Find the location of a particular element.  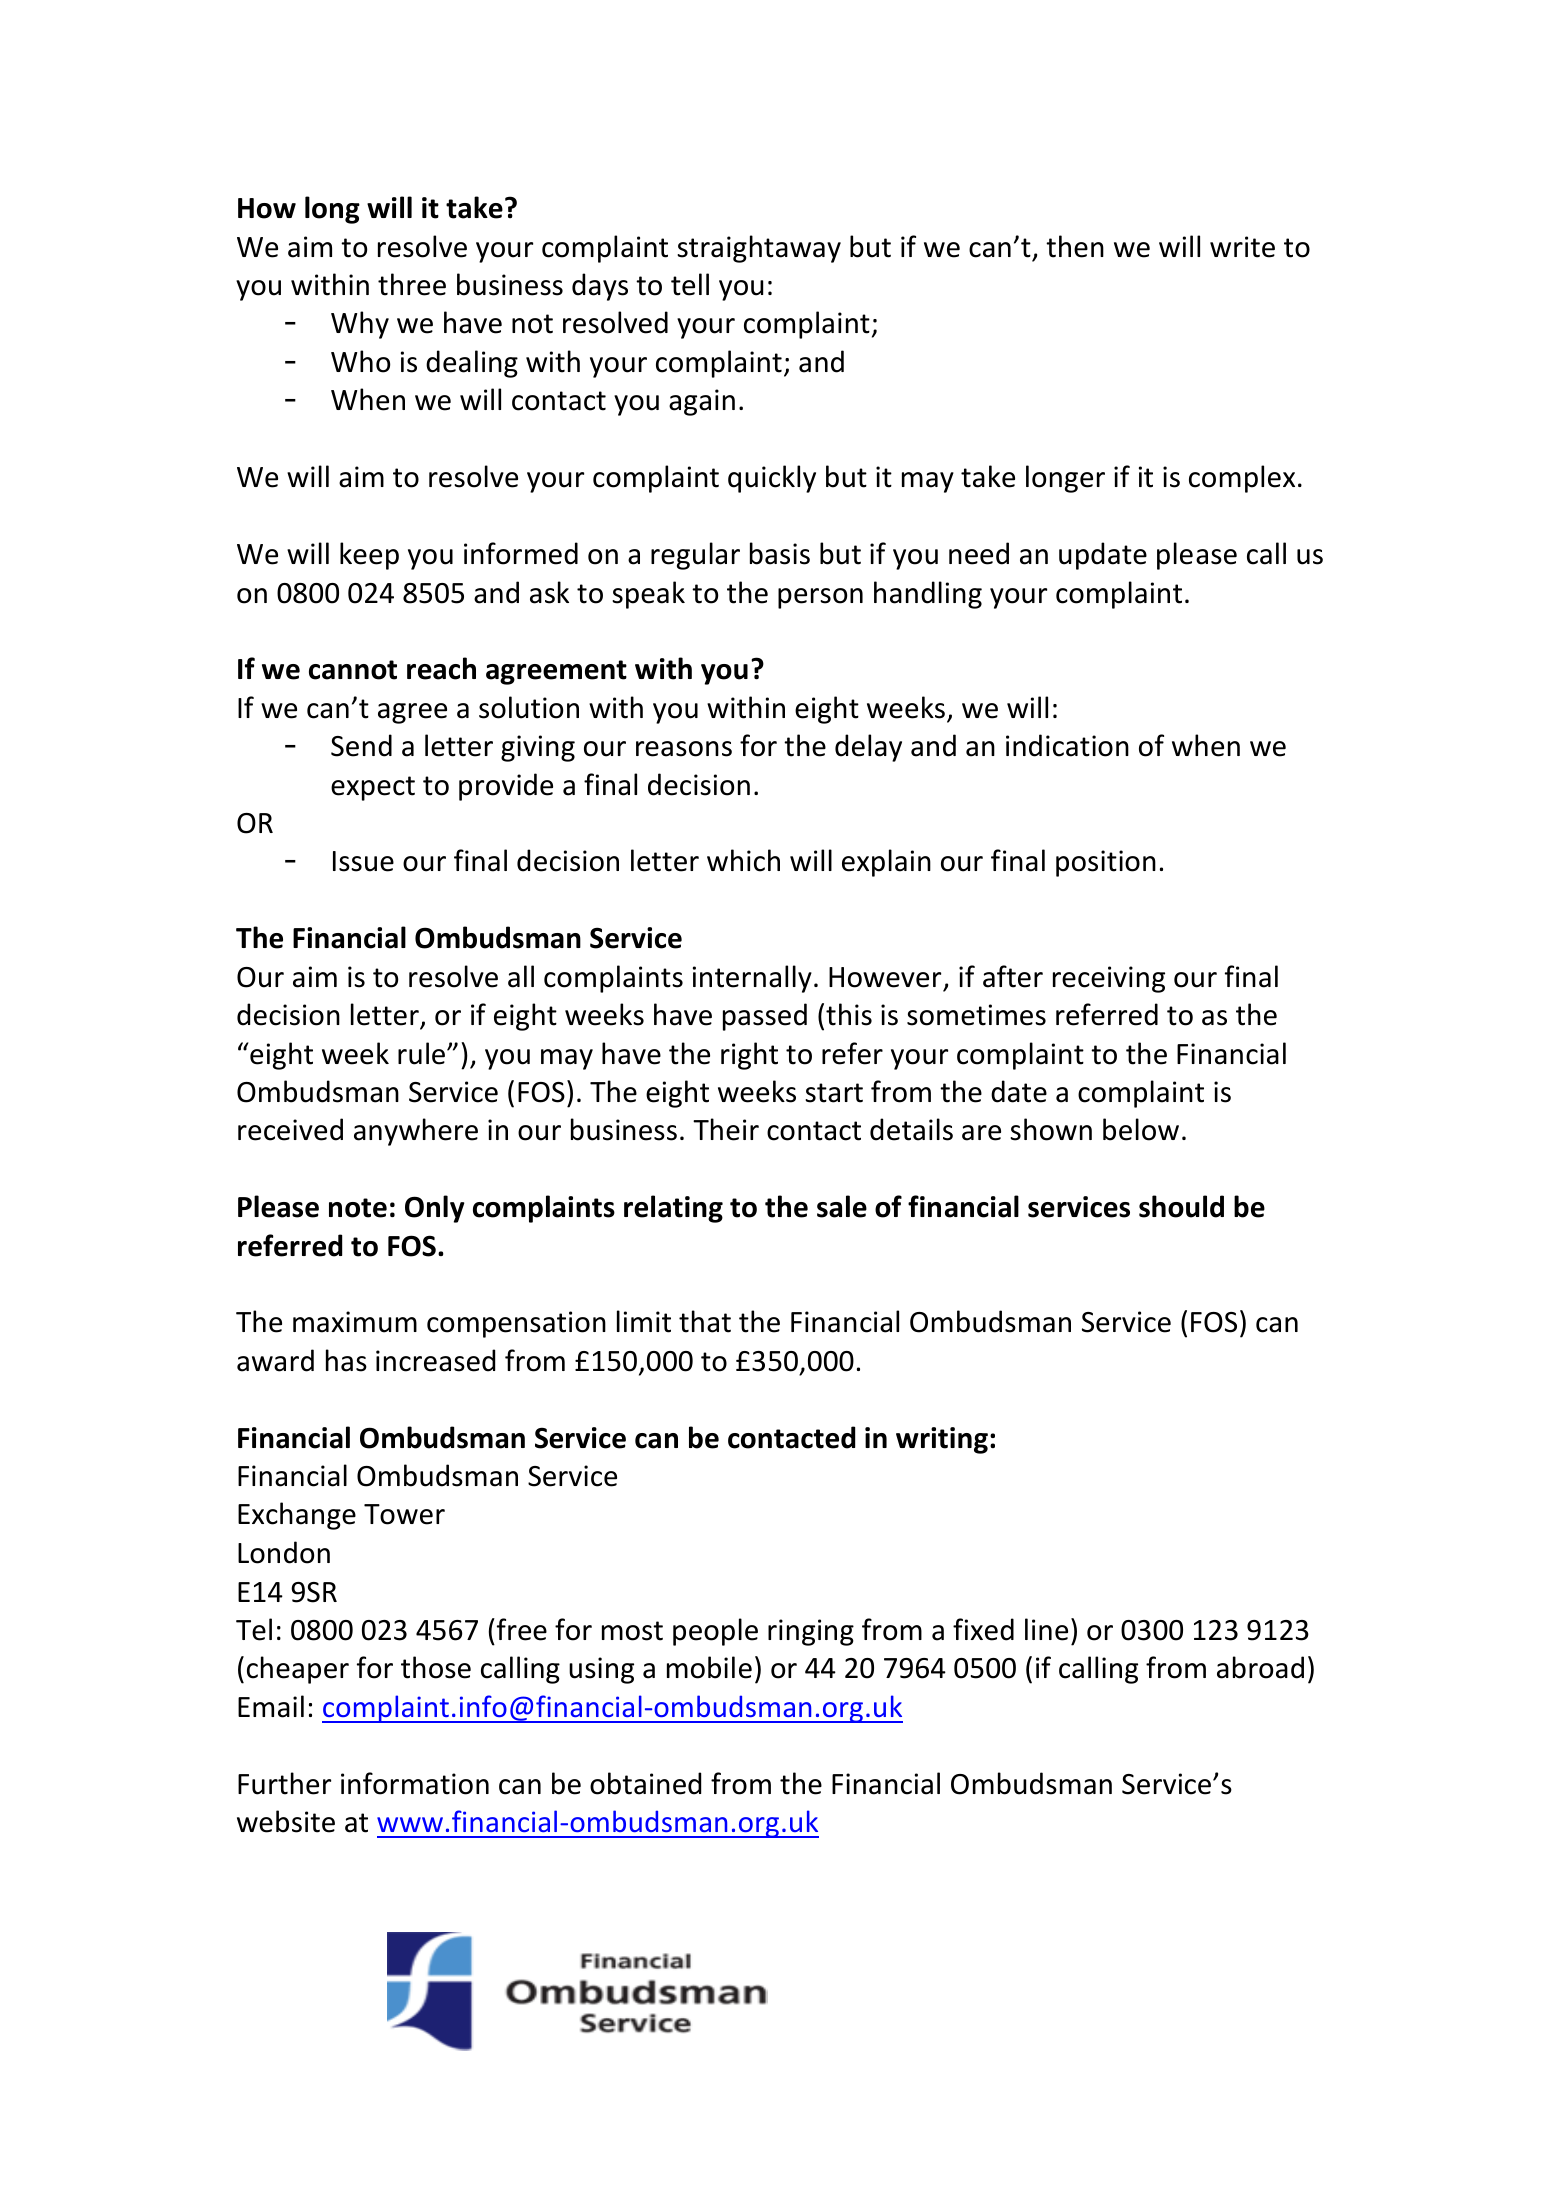

obtained is located at coordinates (645, 1783).
